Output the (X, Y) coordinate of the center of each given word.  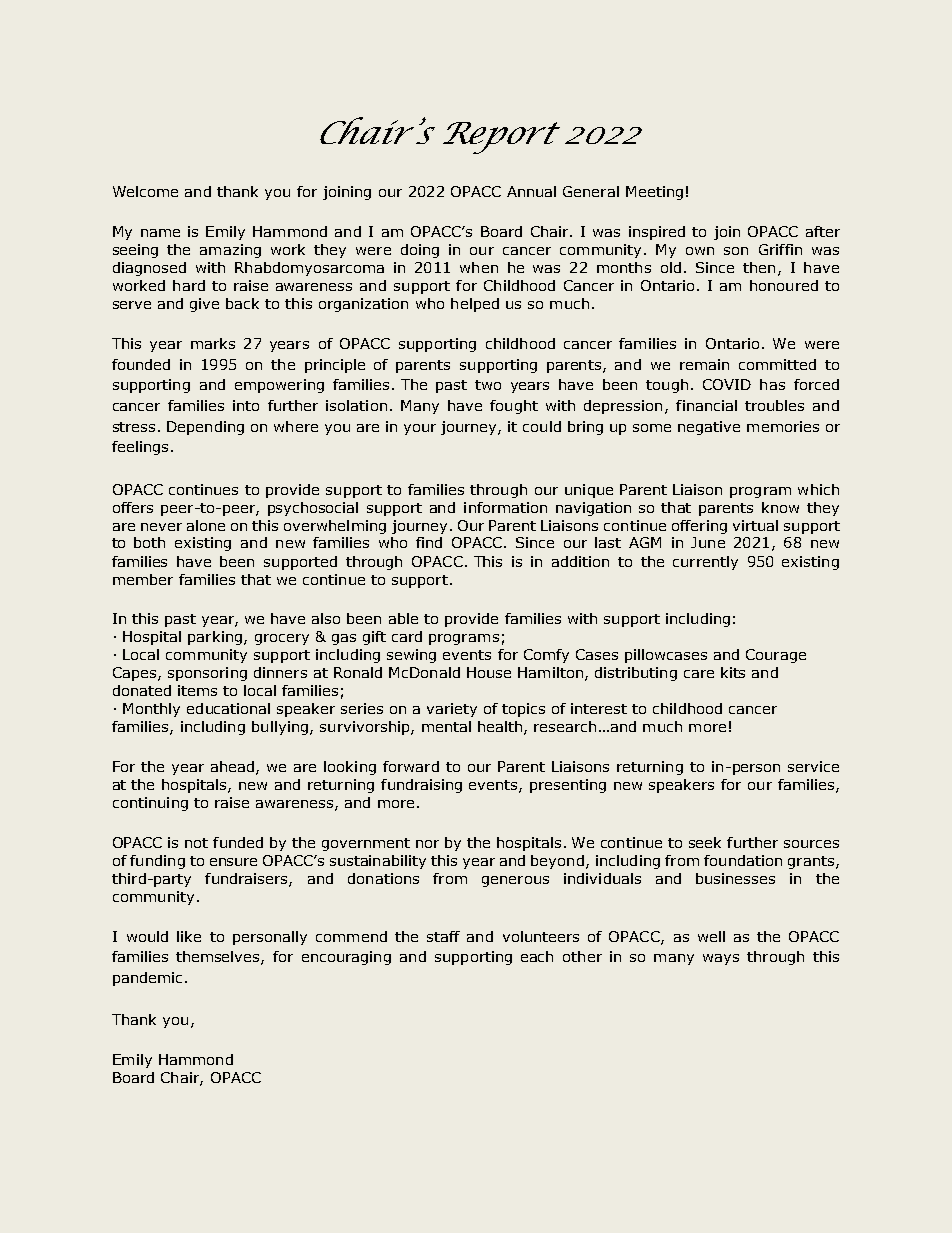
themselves (219, 958)
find (429, 542)
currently (705, 563)
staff (443, 936)
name (160, 233)
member (143, 579)
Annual (531, 191)
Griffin (780, 249)
